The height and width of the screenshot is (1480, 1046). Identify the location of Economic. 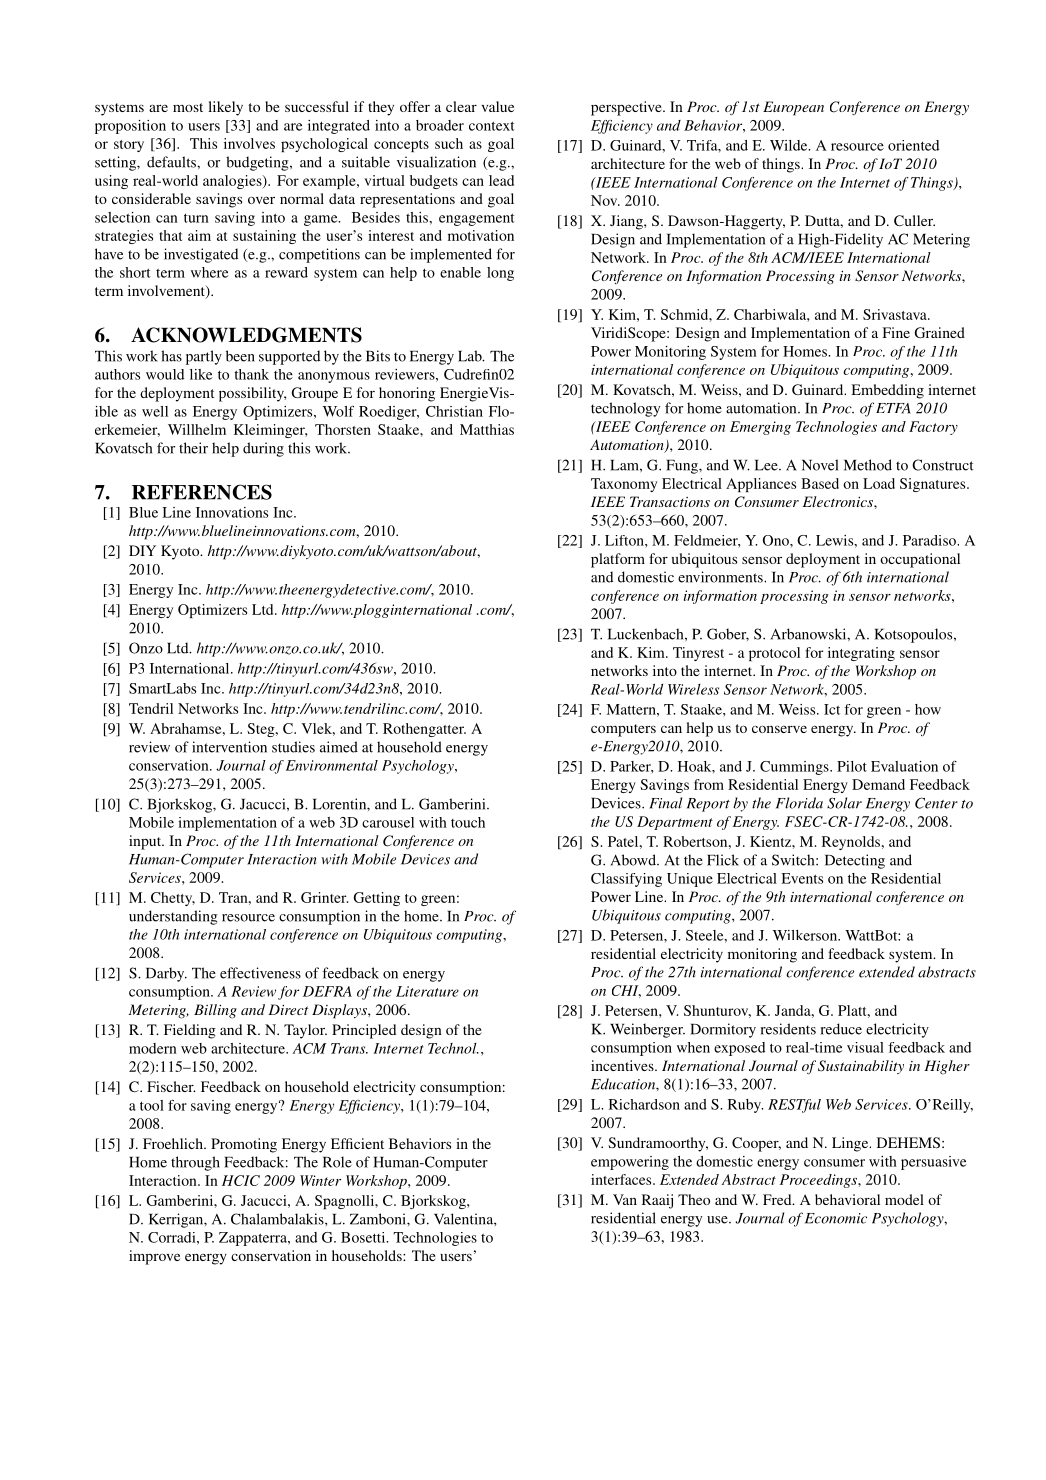
(836, 1218).
